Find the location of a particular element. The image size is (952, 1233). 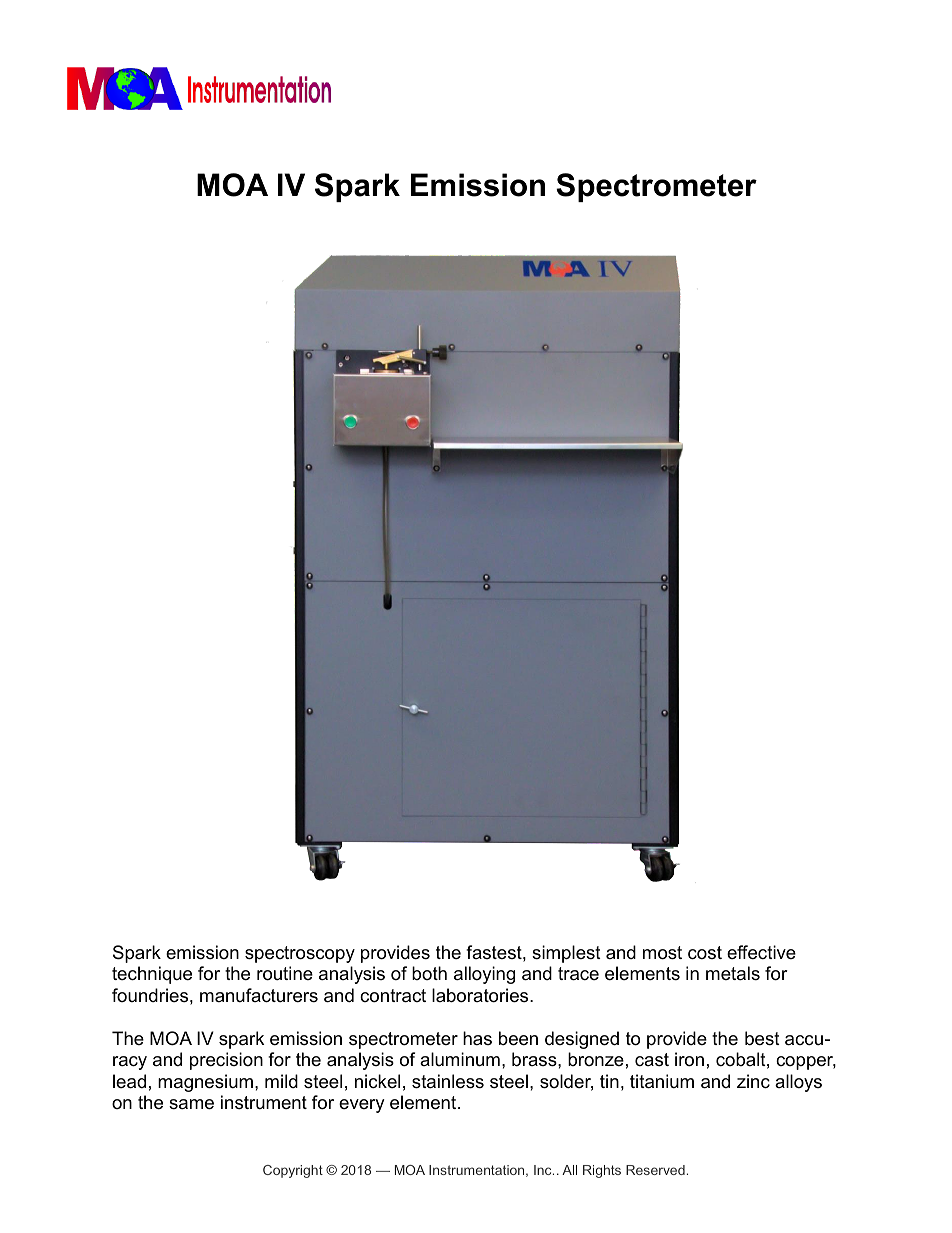

Rights is located at coordinates (602, 1171).
